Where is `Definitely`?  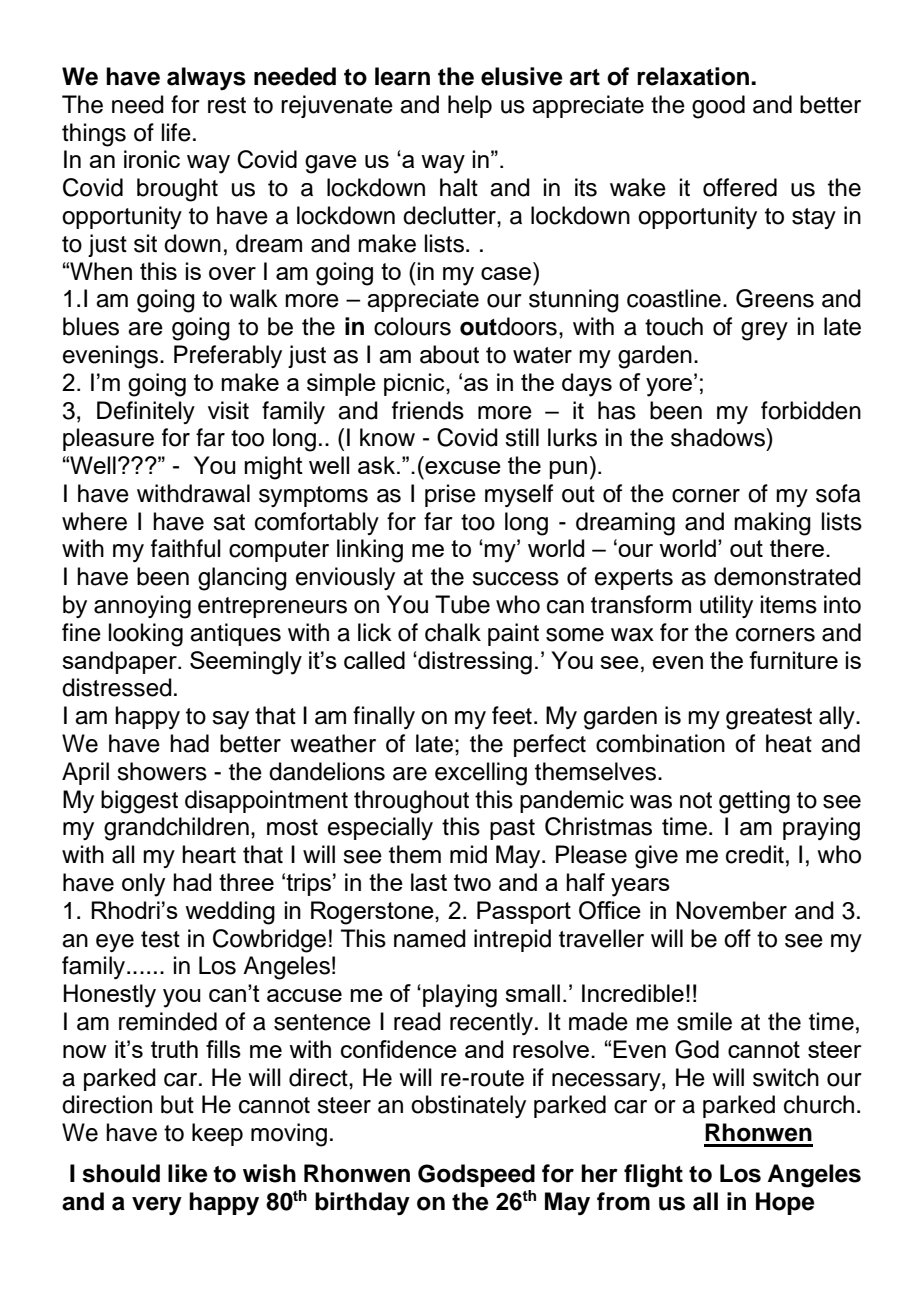
Definitely is located at coordinates (146, 412).
